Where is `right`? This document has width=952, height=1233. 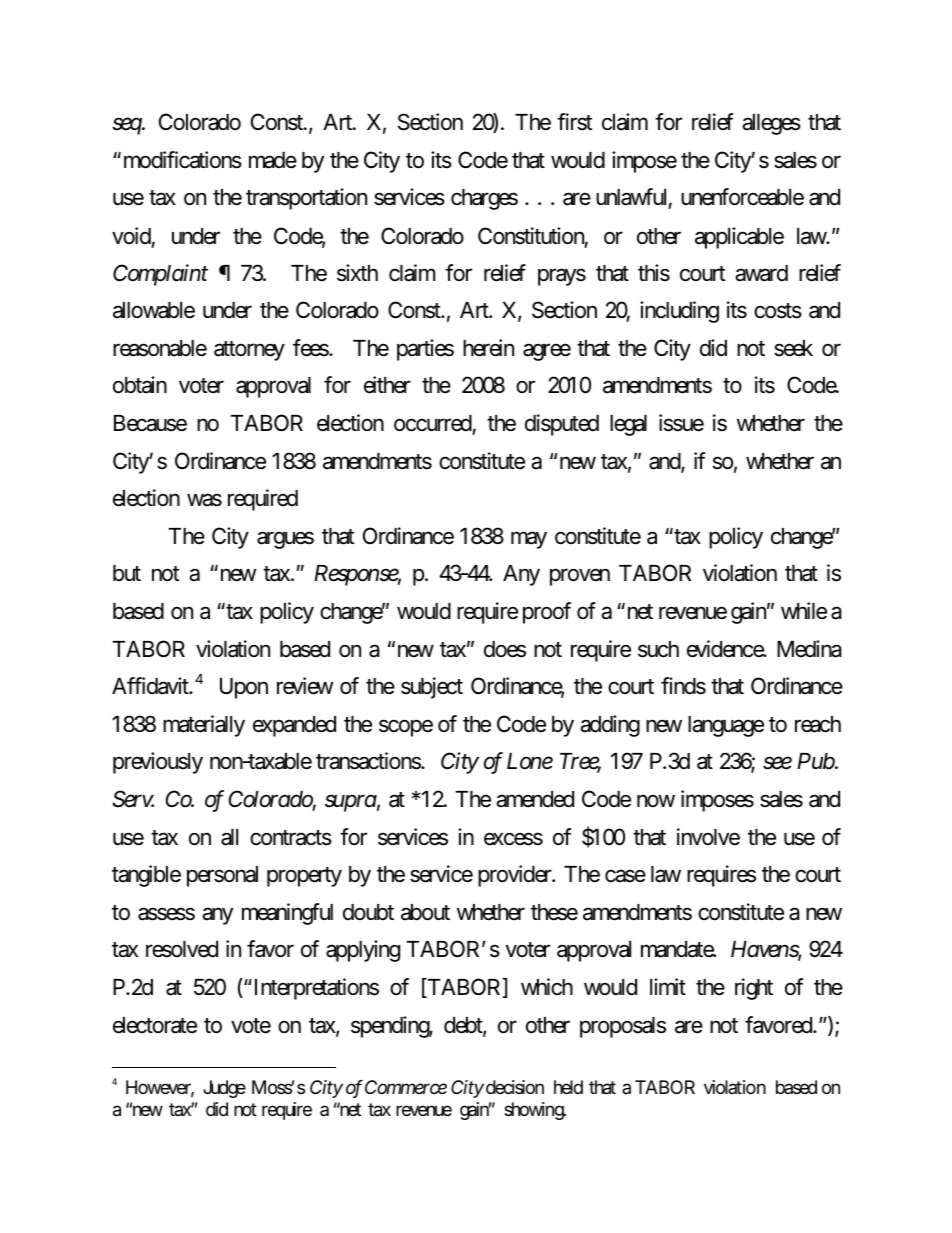 right is located at coordinates (754, 989).
